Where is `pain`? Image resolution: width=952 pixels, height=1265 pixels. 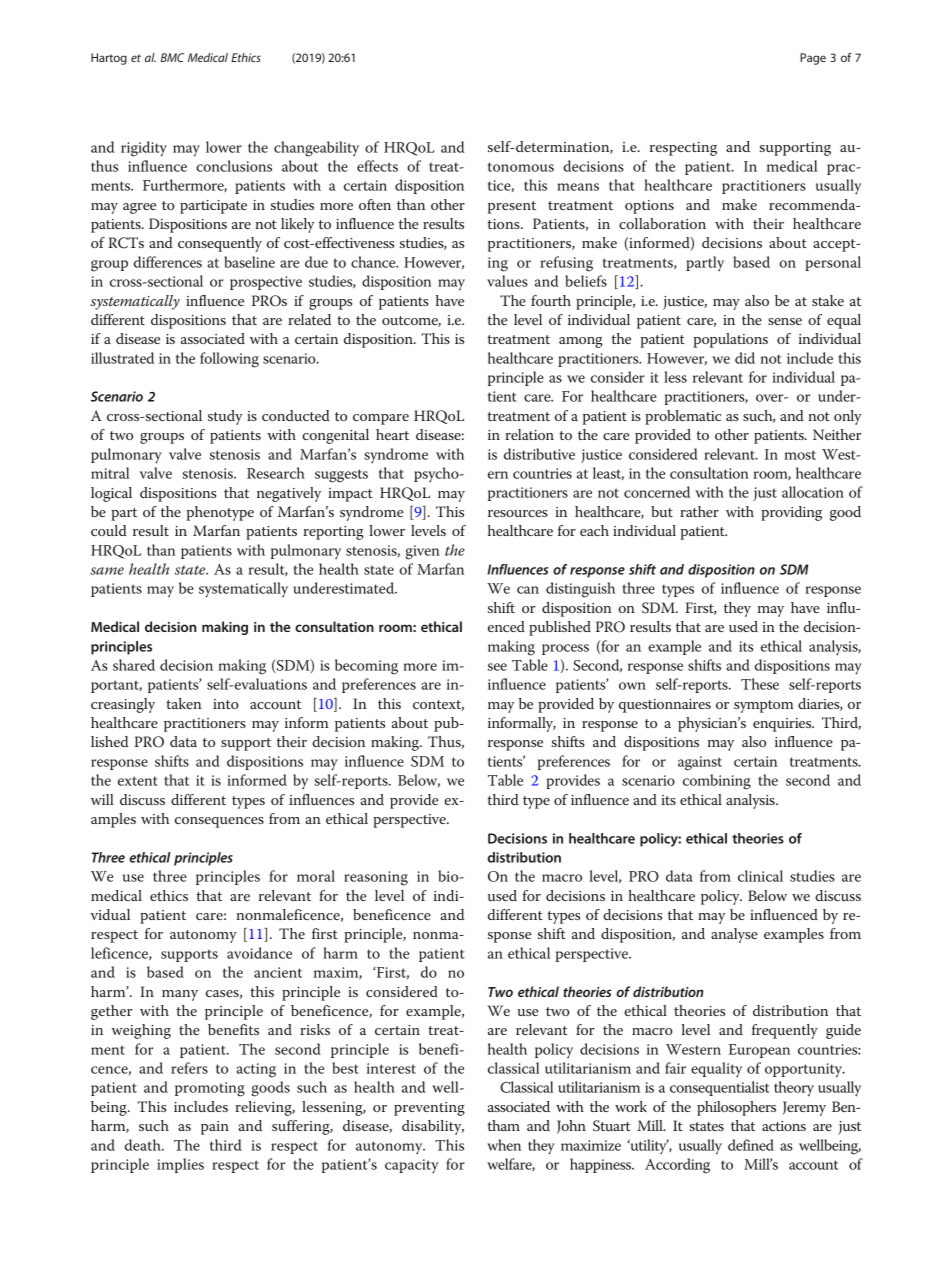 pain is located at coordinates (215, 1128).
